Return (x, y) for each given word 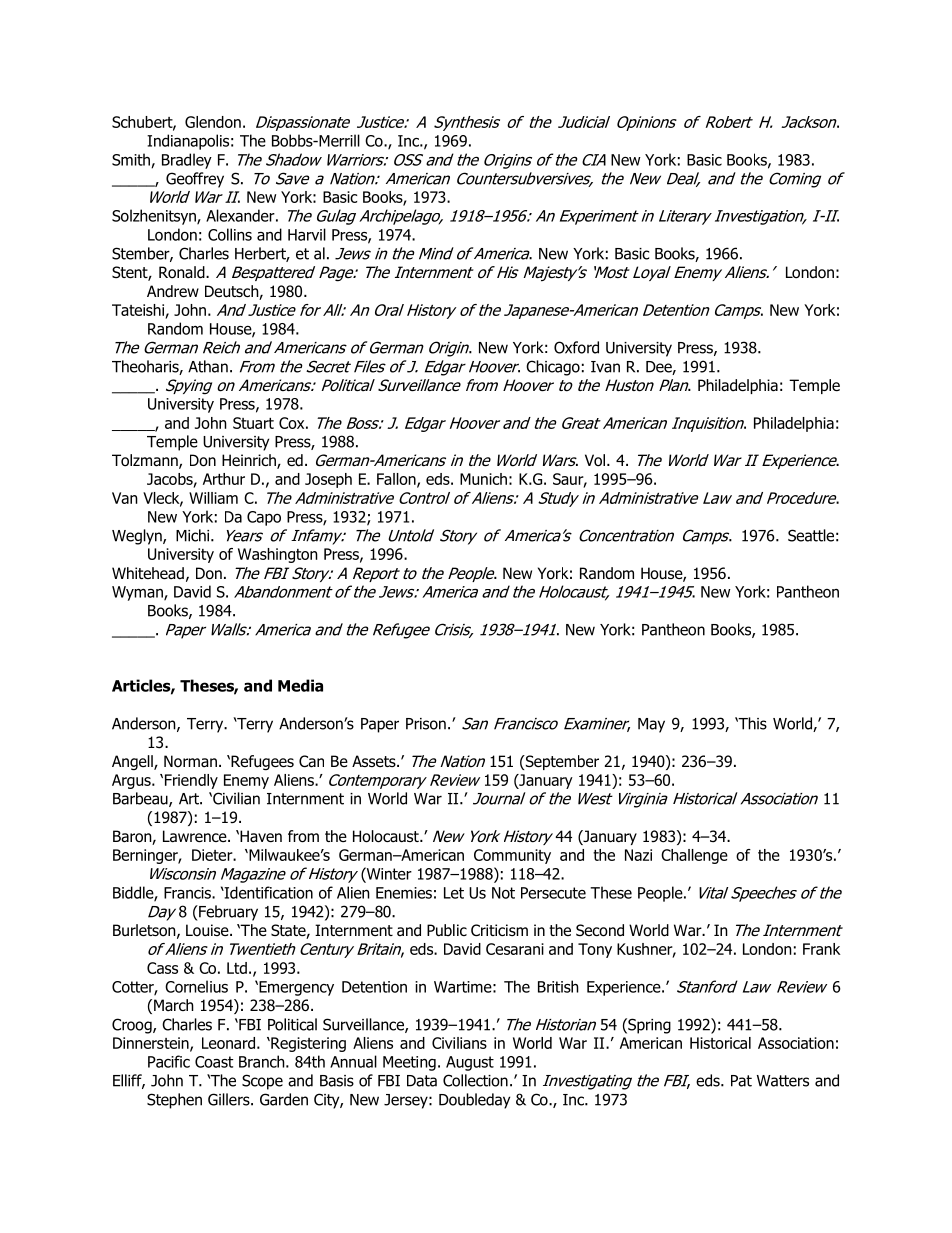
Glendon (213, 122)
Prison (426, 724)
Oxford (576, 347)
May (651, 725)
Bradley (187, 161)
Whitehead (148, 573)
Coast (214, 1062)
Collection (475, 1080)
